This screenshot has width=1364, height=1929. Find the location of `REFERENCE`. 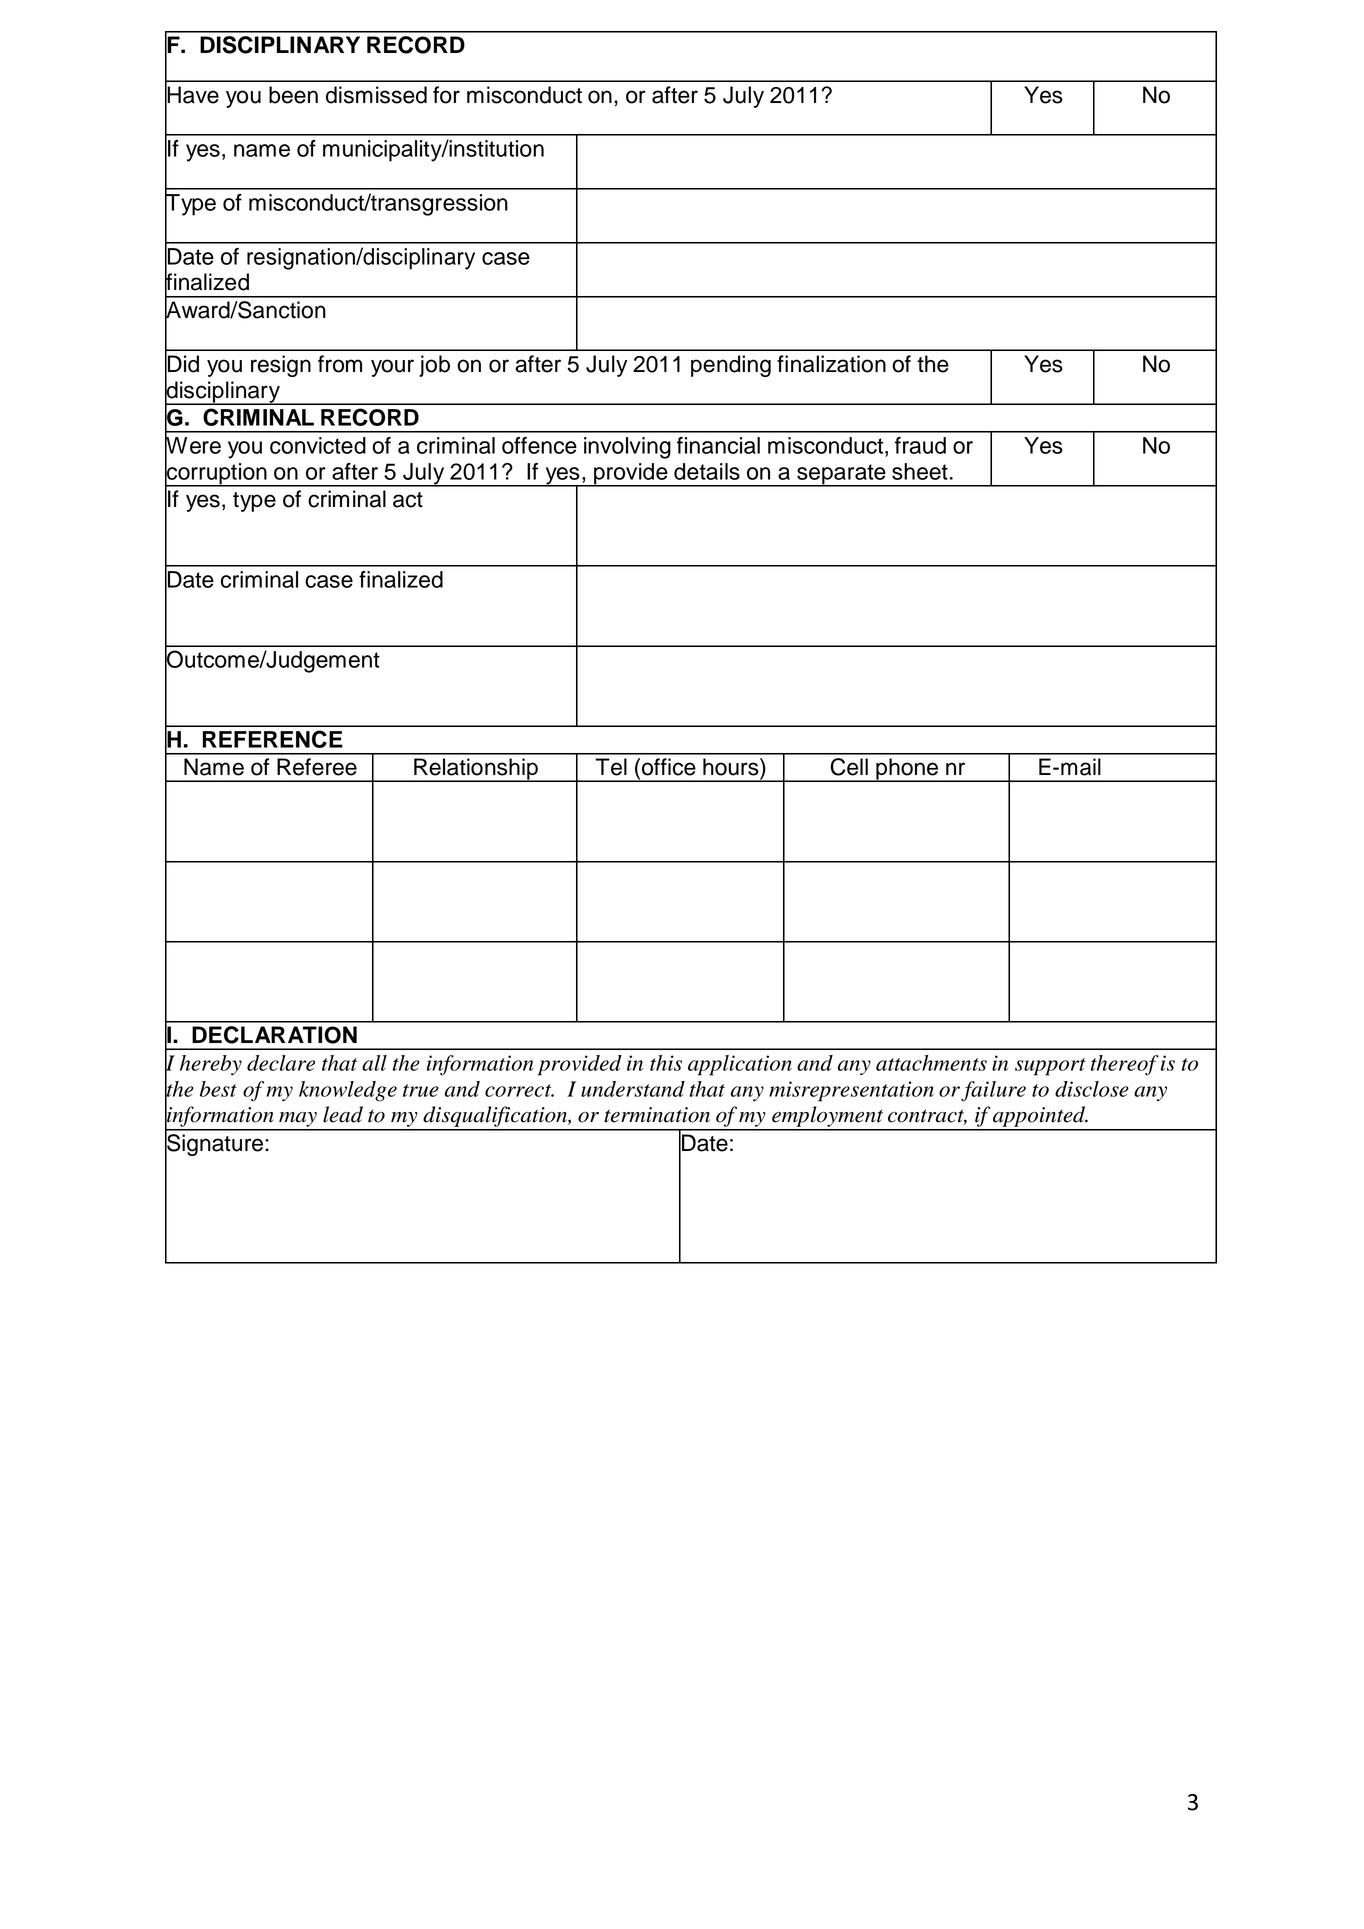

REFERENCE is located at coordinates (273, 739).
